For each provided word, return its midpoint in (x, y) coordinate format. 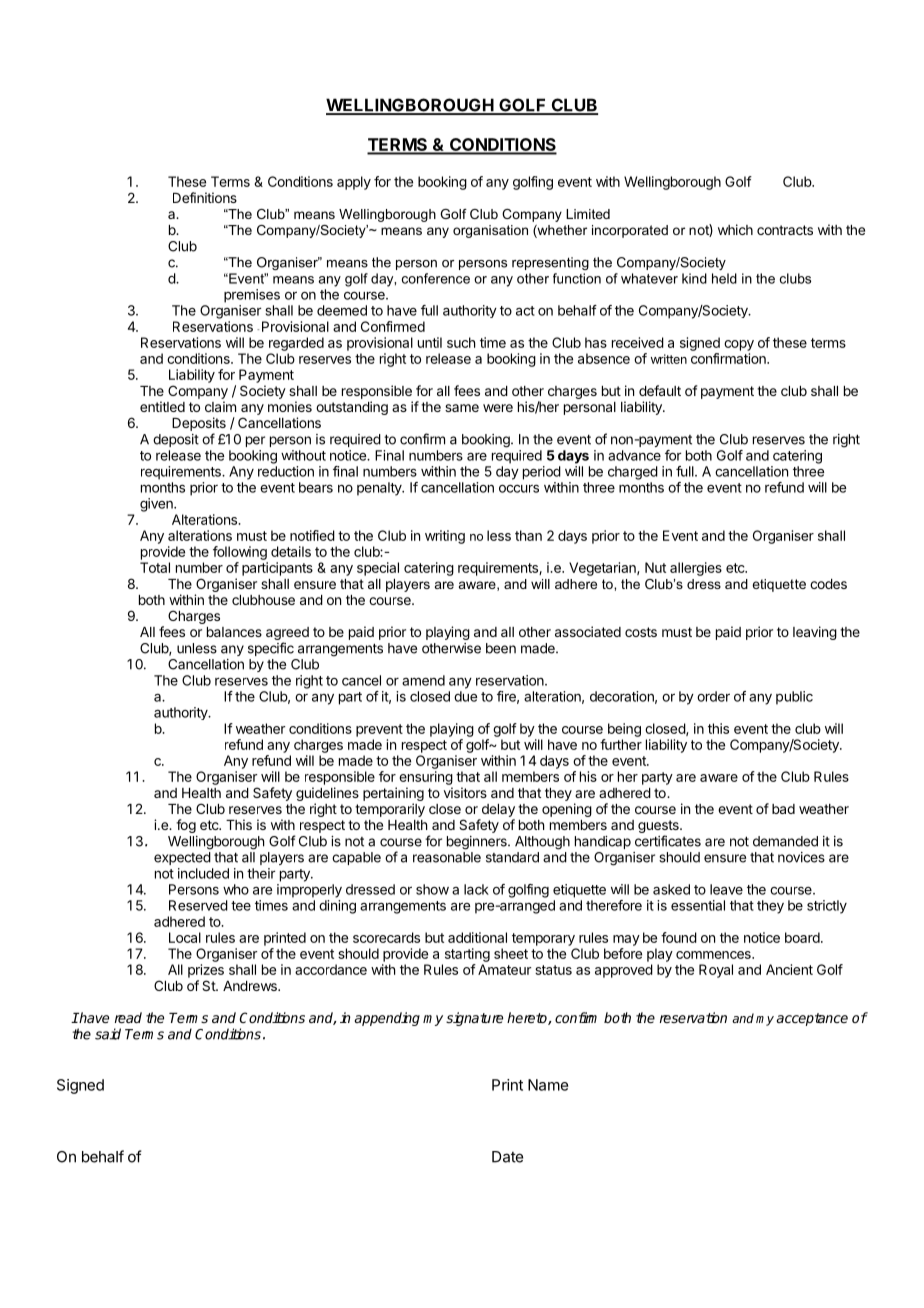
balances (234, 632)
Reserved (198, 905)
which (735, 229)
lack (476, 889)
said (108, 1034)
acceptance (812, 1019)
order (713, 696)
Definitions (205, 197)
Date (507, 1157)
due (465, 696)
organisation (490, 231)
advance (634, 455)
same (462, 408)
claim (220, 406)
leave (726, 889)
